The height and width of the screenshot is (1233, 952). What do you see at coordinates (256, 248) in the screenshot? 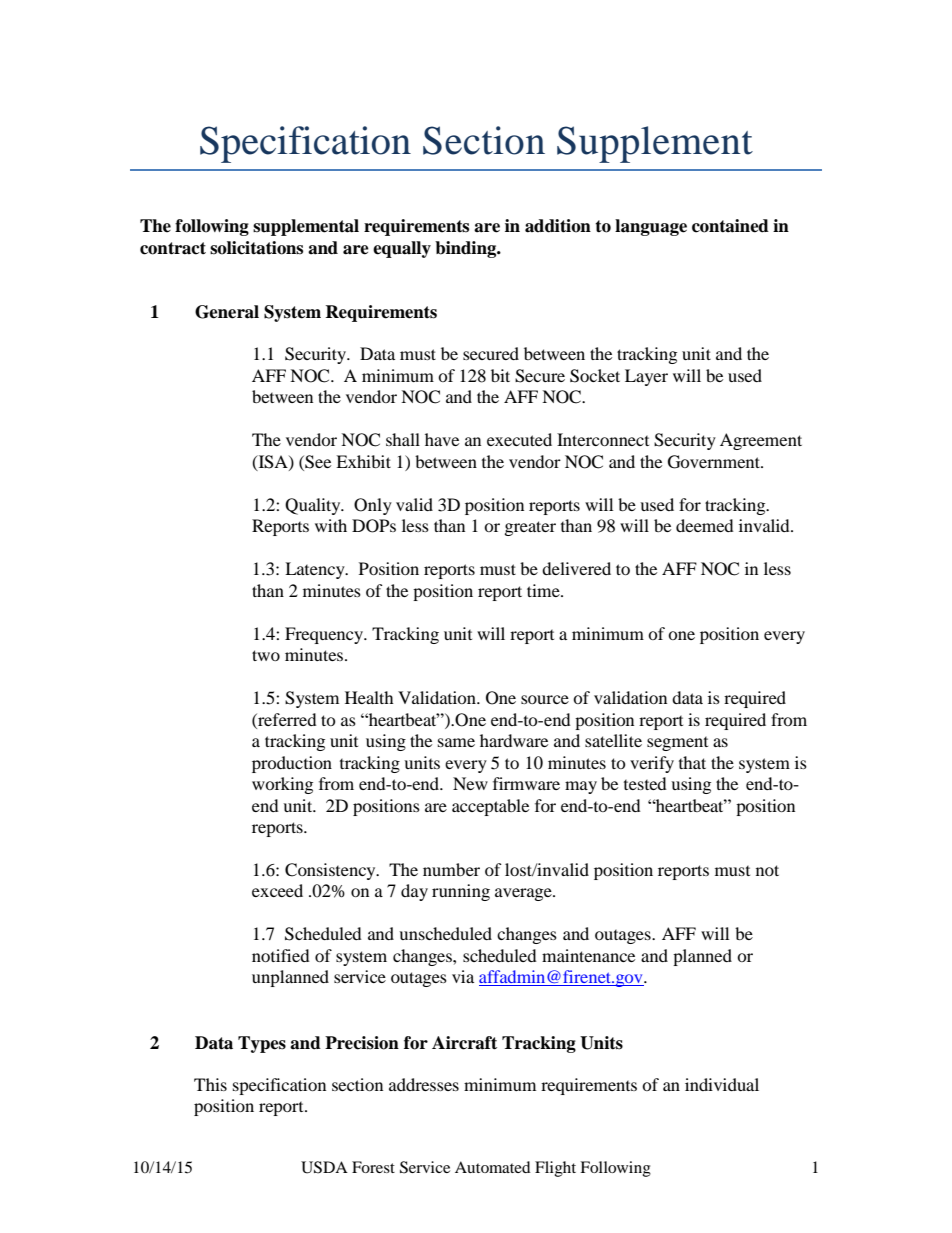
I see `solicitations` at bounding box center [256, 248].
